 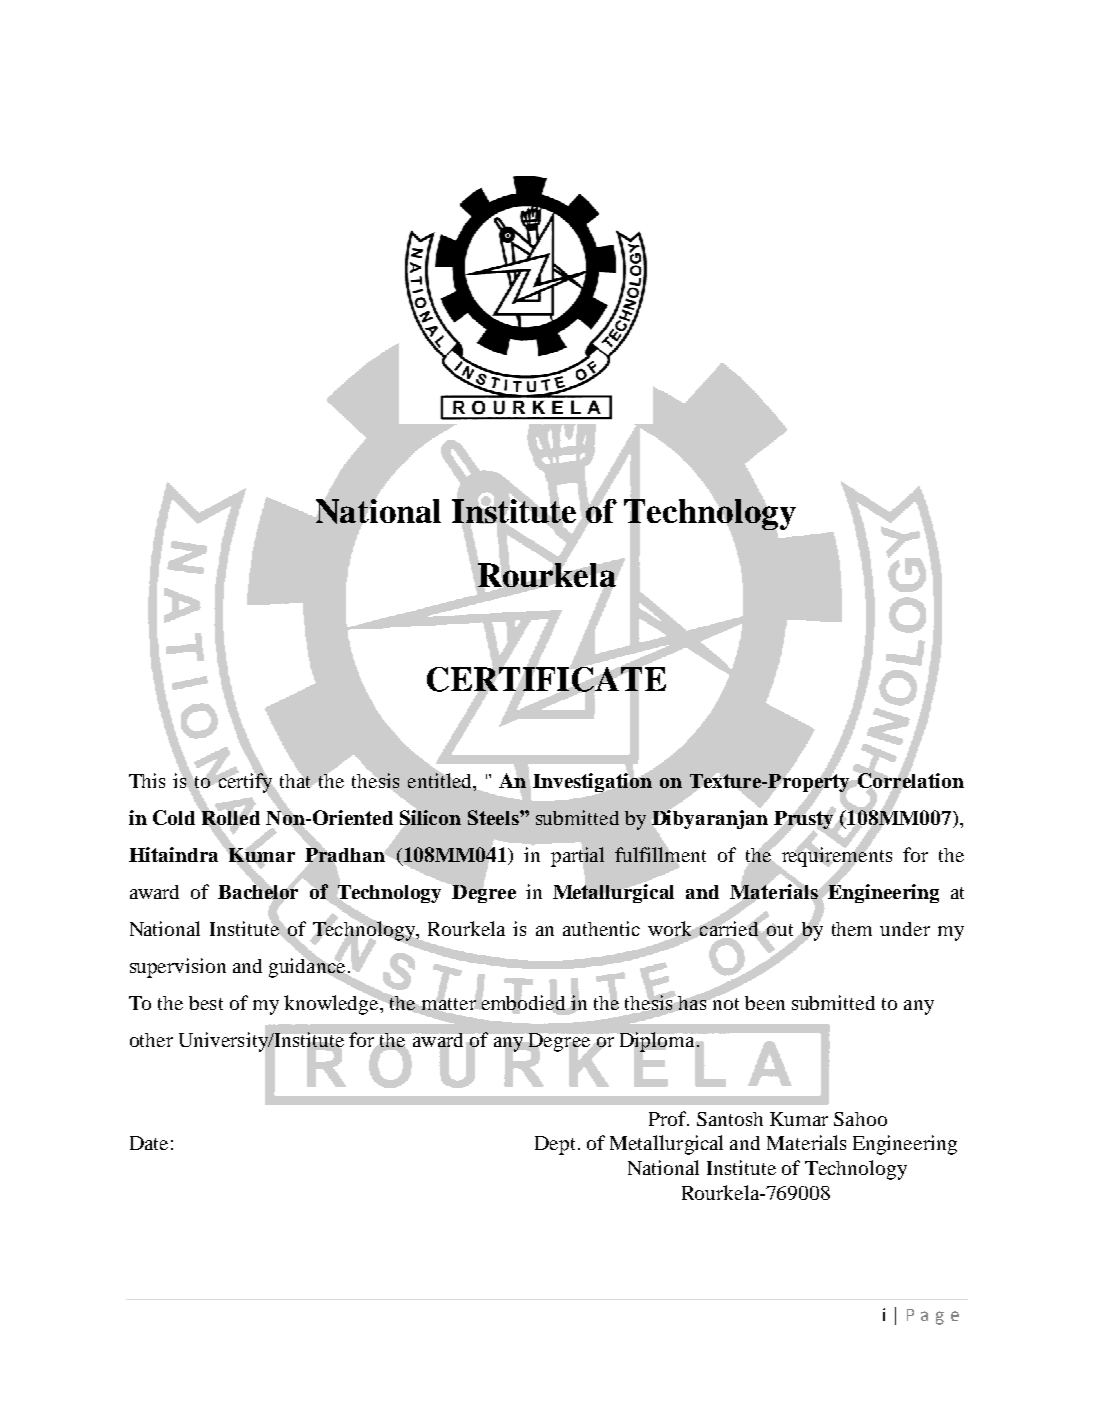 What do you see at coordinates (905, 929) in the screenshot?
I see `under` at bounding box center [905, 929].
